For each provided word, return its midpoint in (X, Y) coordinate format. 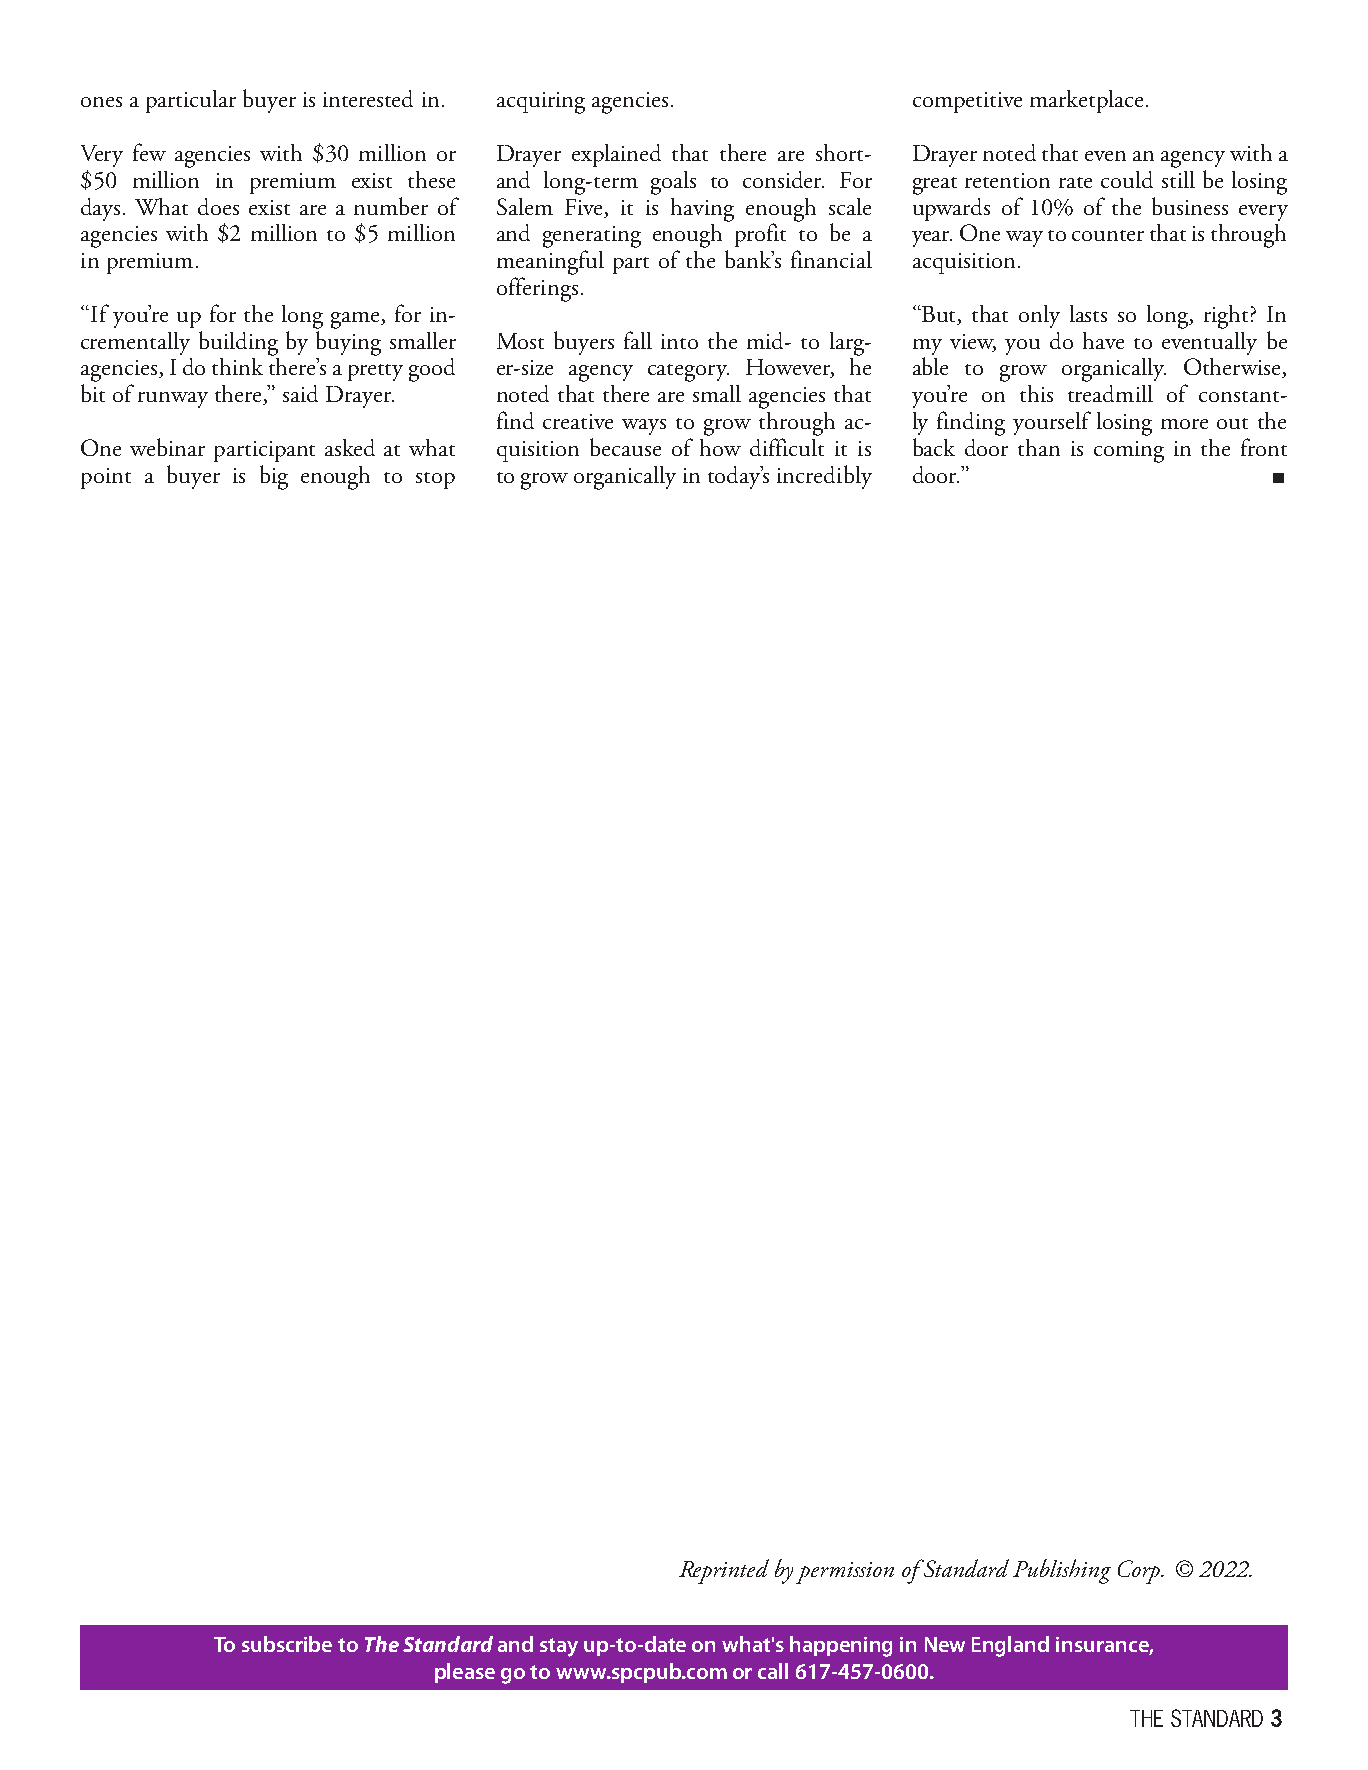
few (149, 152)
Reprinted (724, 1571)
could (1127, 179)
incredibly (824, 477)
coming (1129, 452)
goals (673, 183)
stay (559, 1647)
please (465, 1673)
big (274, 477)
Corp (1140, 1572)
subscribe (287, 1644)
